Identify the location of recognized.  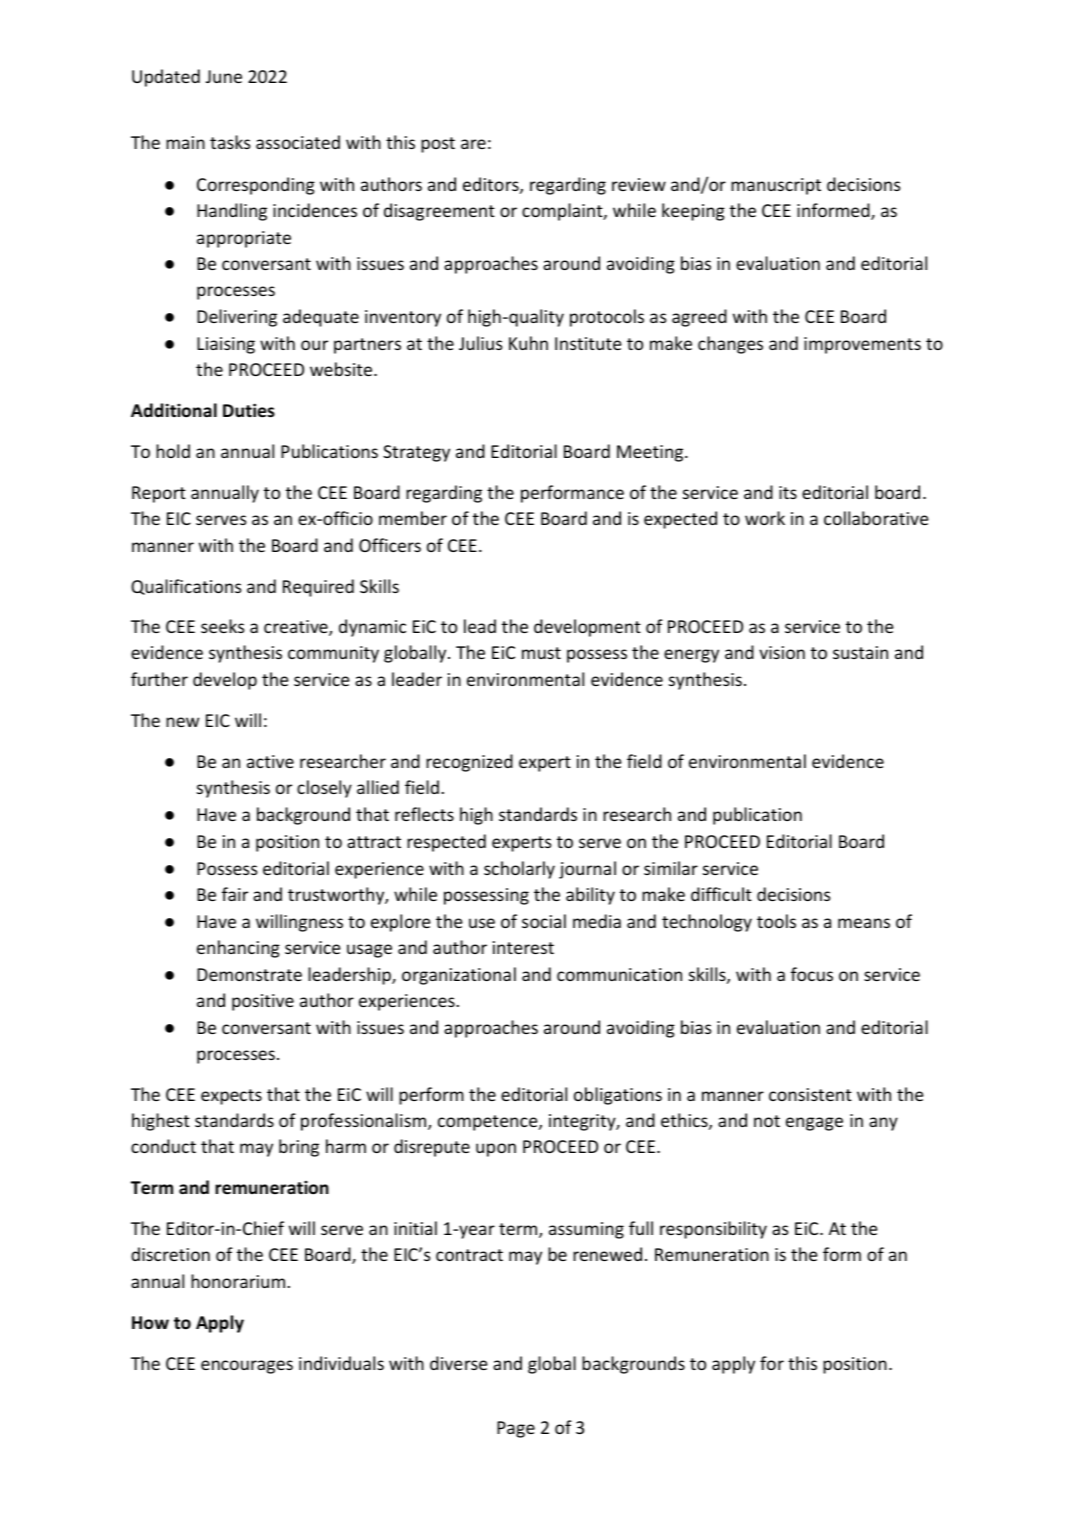
(469, 763).
